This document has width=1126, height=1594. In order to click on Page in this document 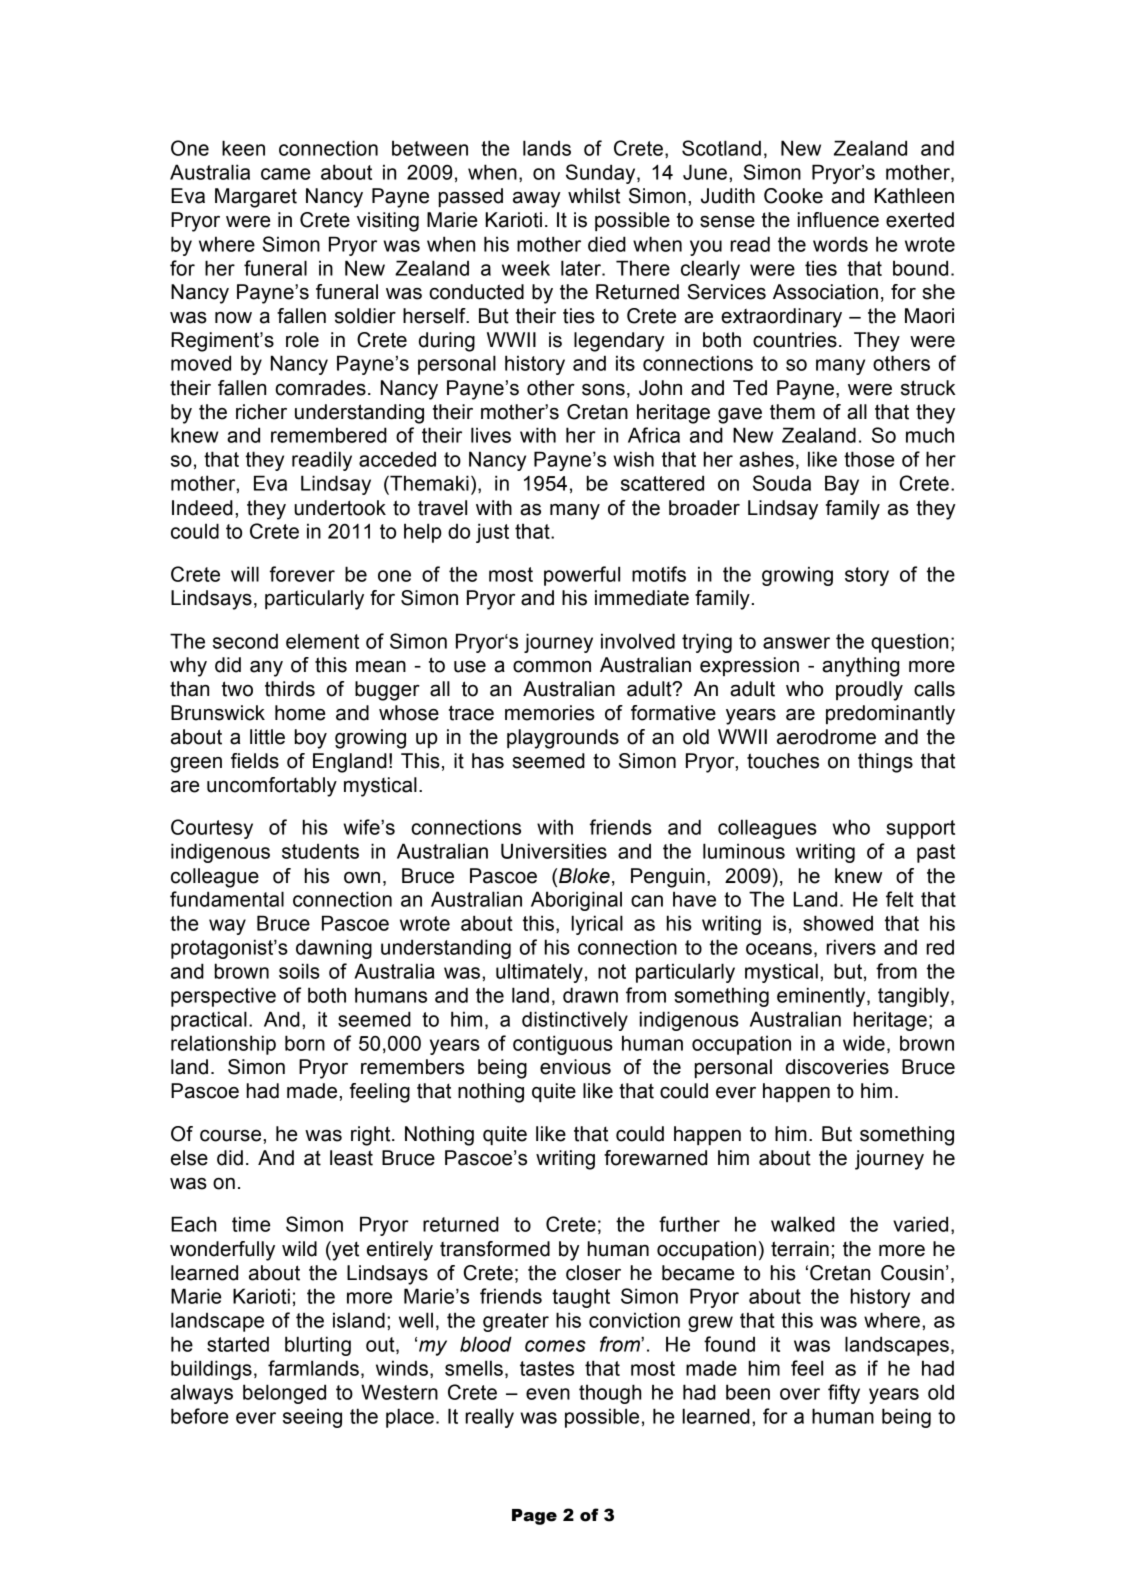, I will do `click(534, 1517)`.
